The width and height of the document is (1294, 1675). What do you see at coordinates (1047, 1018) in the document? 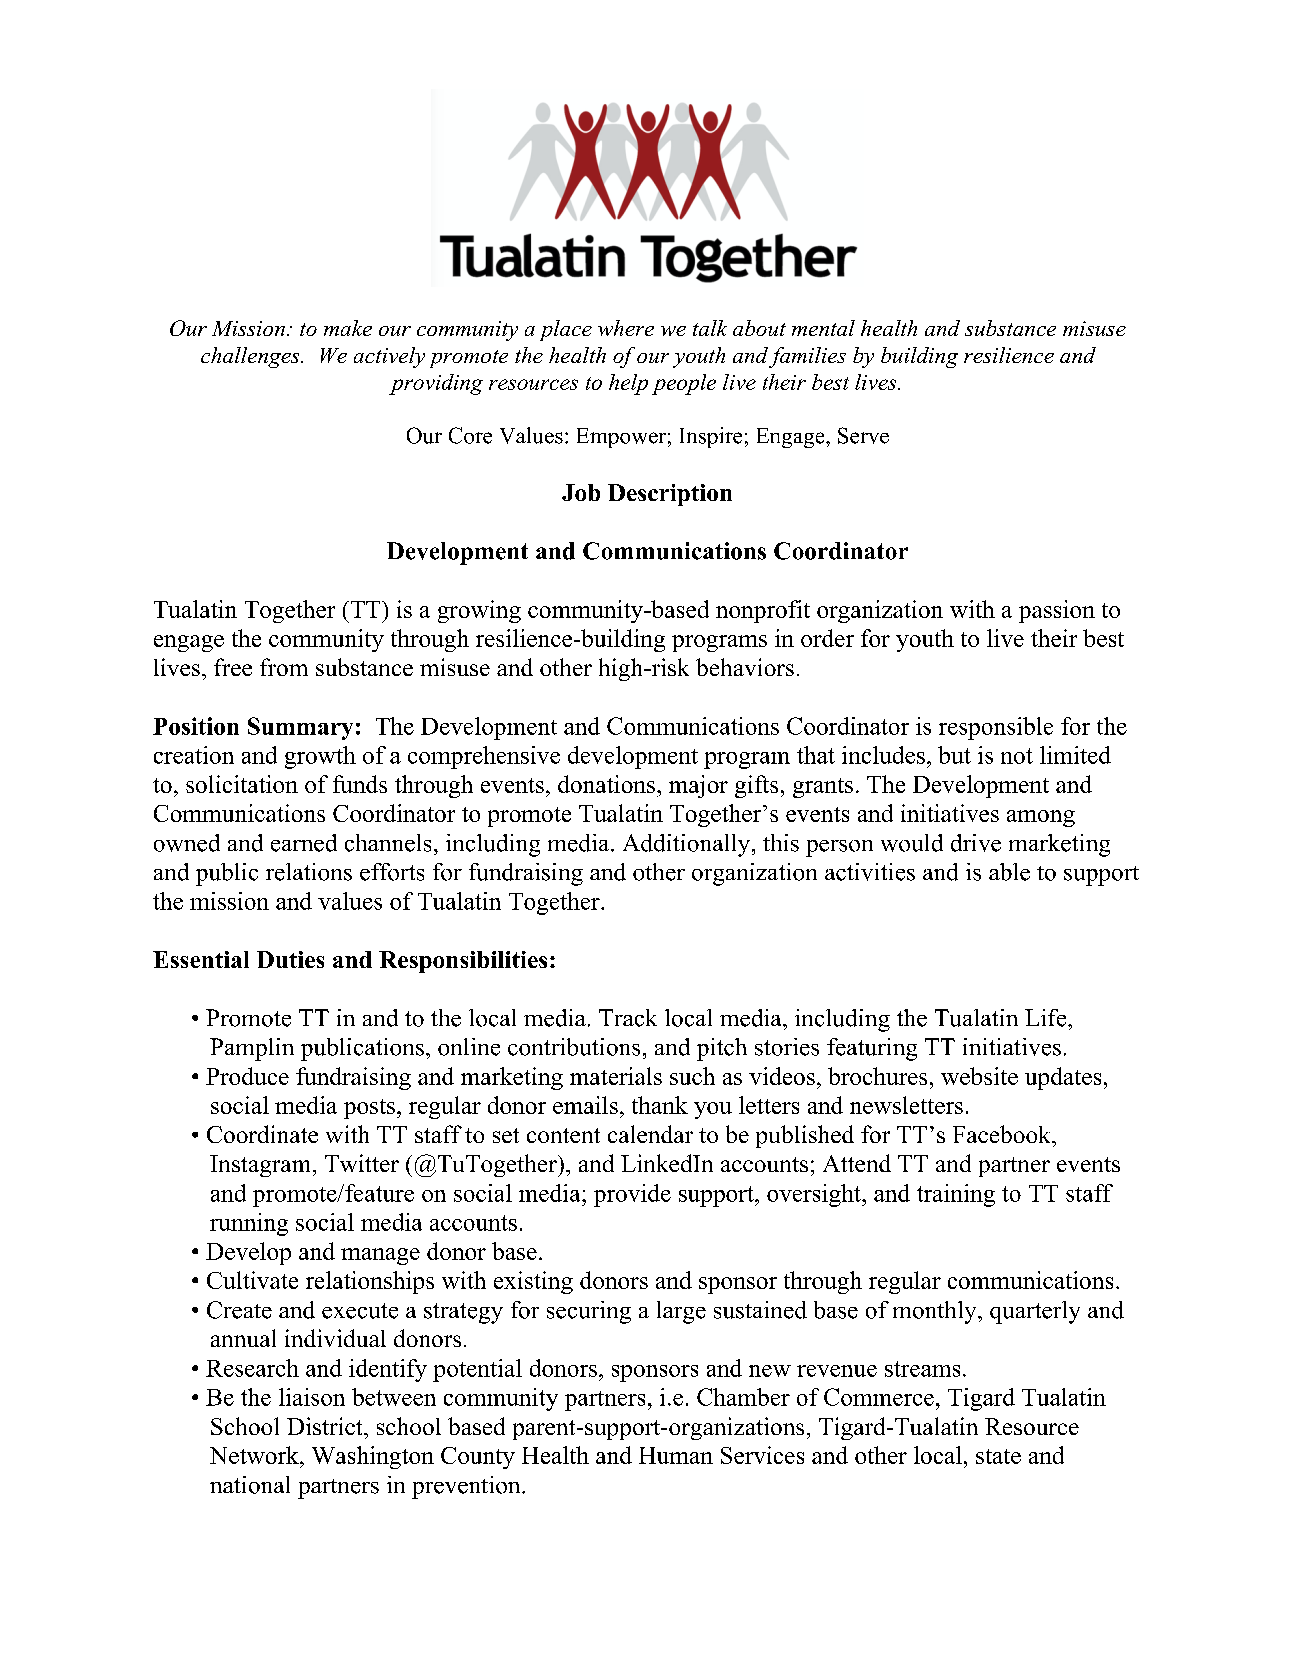
I see `Life` at bounding box center [1047, 1018].
